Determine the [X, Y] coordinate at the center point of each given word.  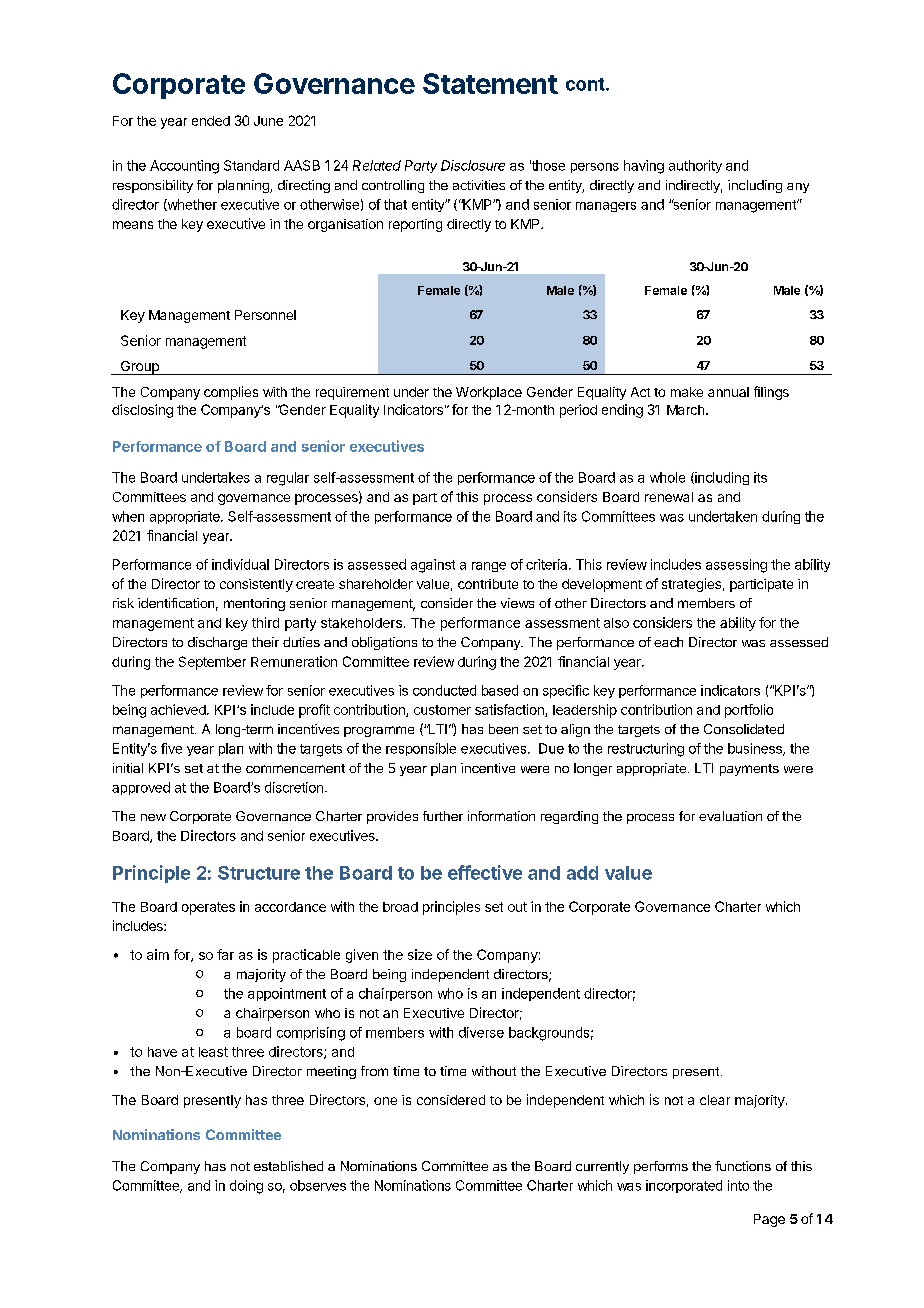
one [385, 1101]
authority [695, 166]
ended [211, 121]
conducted [444, 690]
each [668, 642]
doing [246, 1187]
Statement [490, 83]
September [212, 663]
